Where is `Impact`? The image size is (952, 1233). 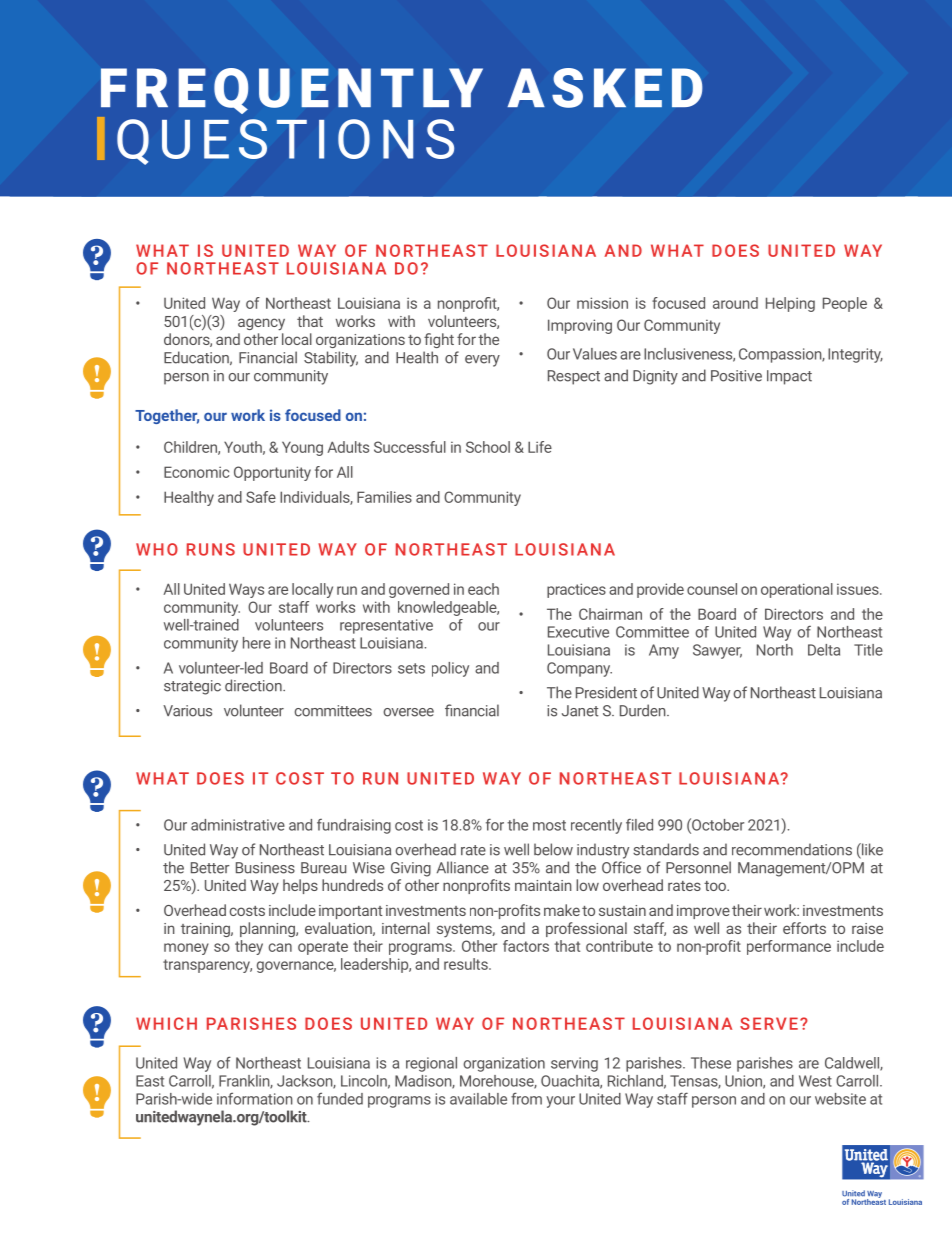 Impact is located at coordinates (789, 377).
